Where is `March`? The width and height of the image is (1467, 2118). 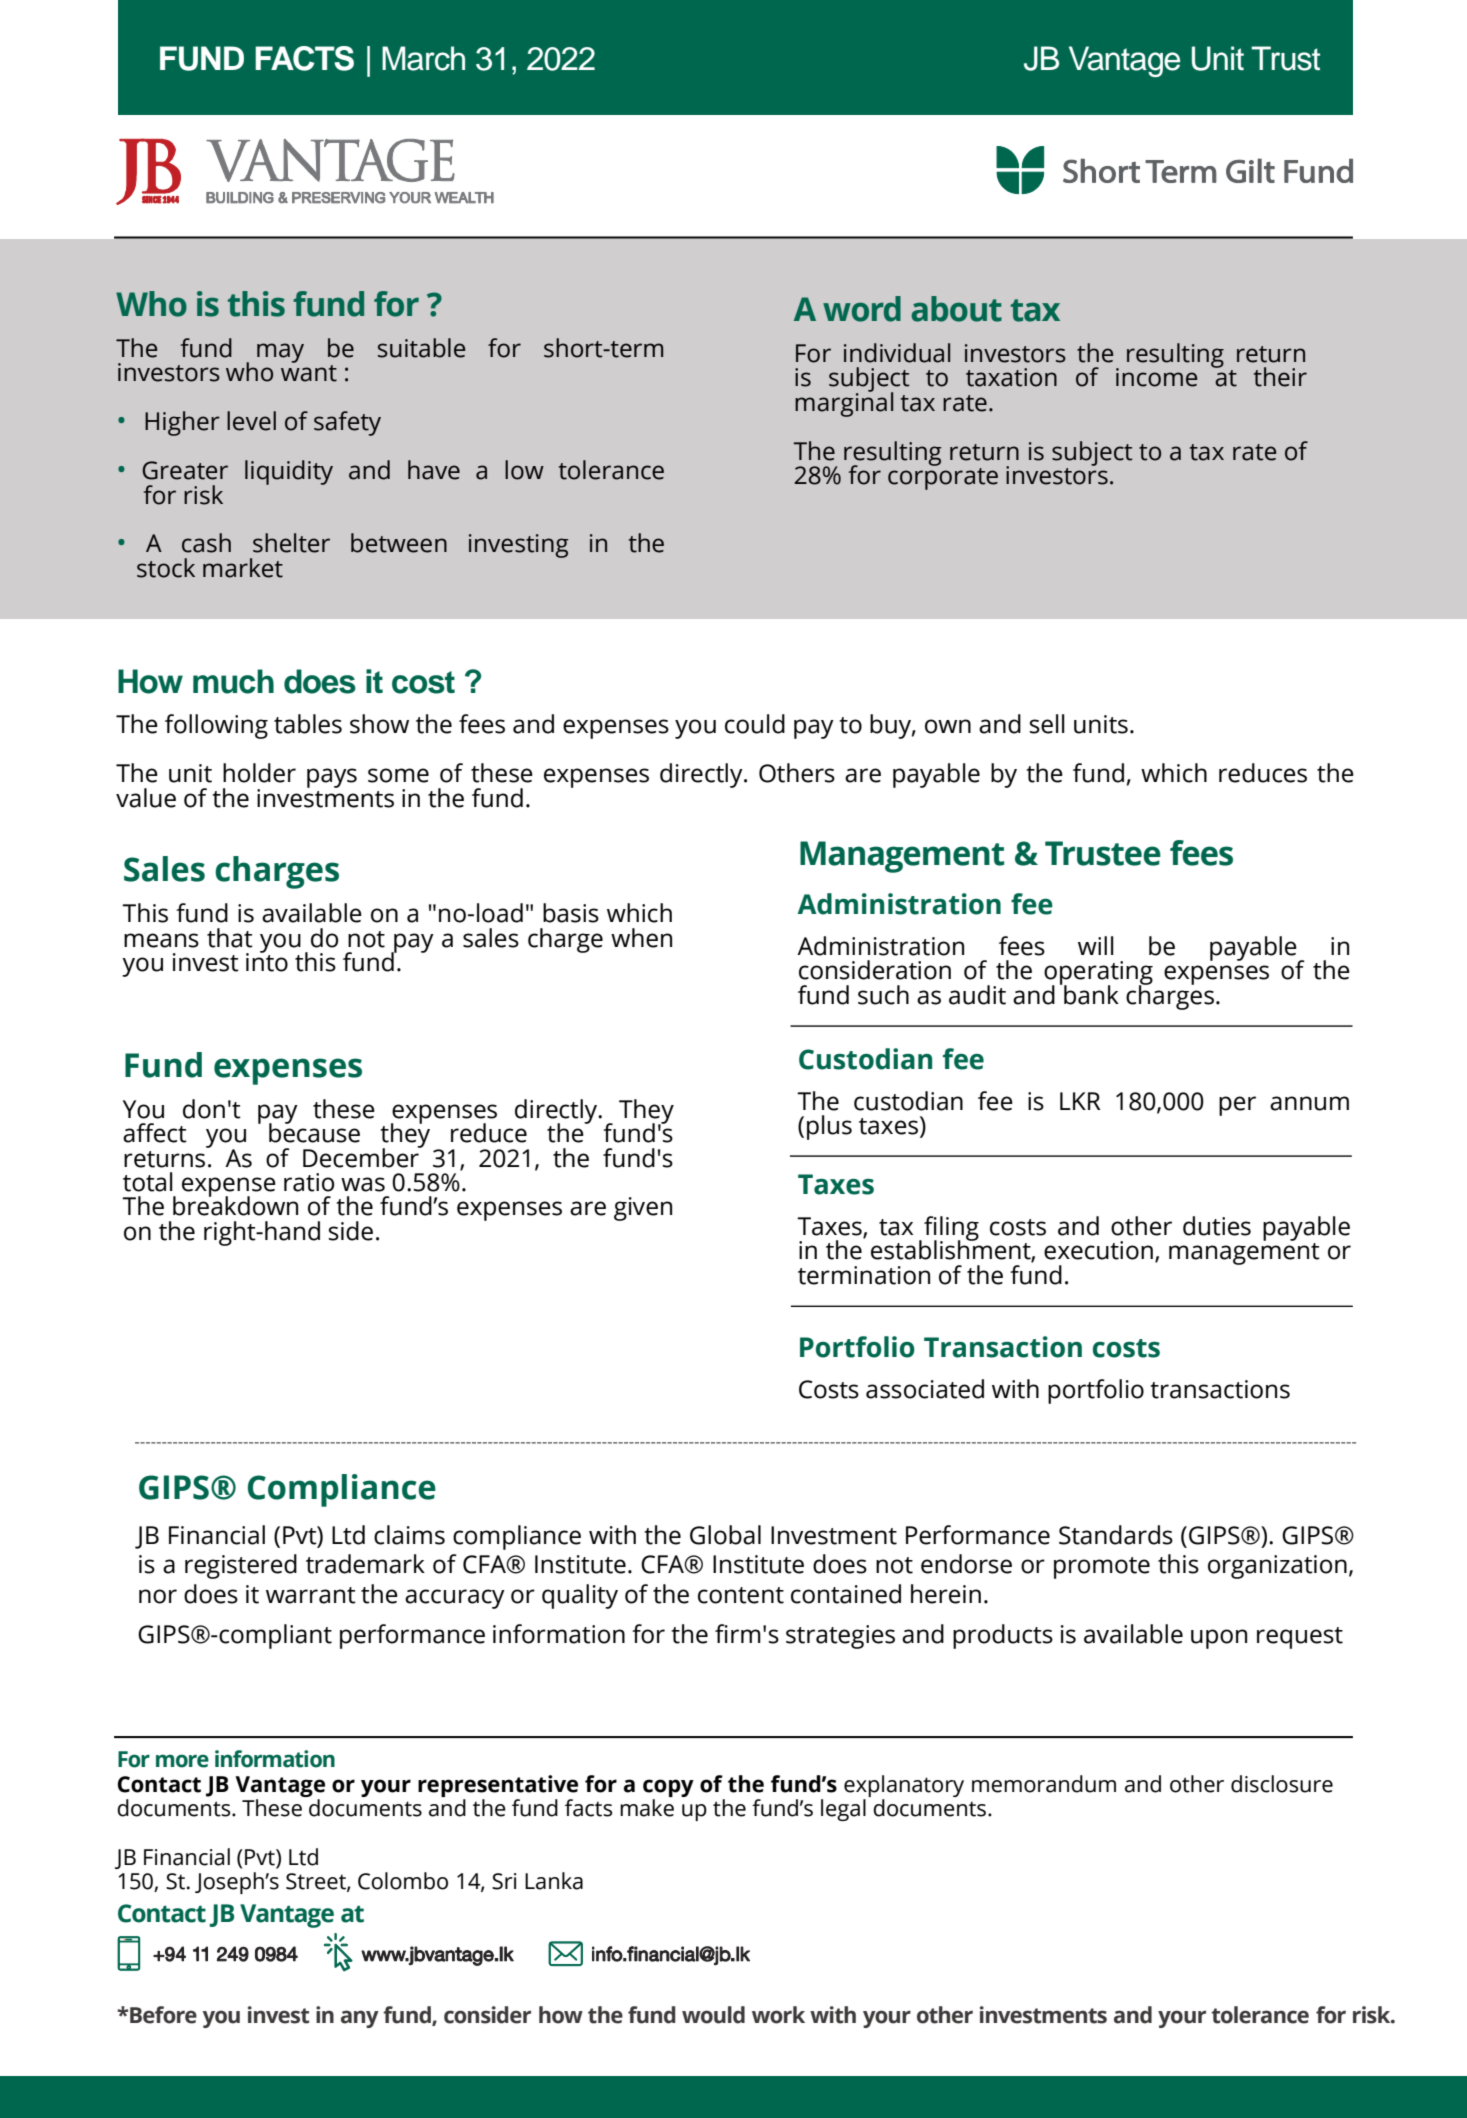 March is located at coordinates (423, 58).
